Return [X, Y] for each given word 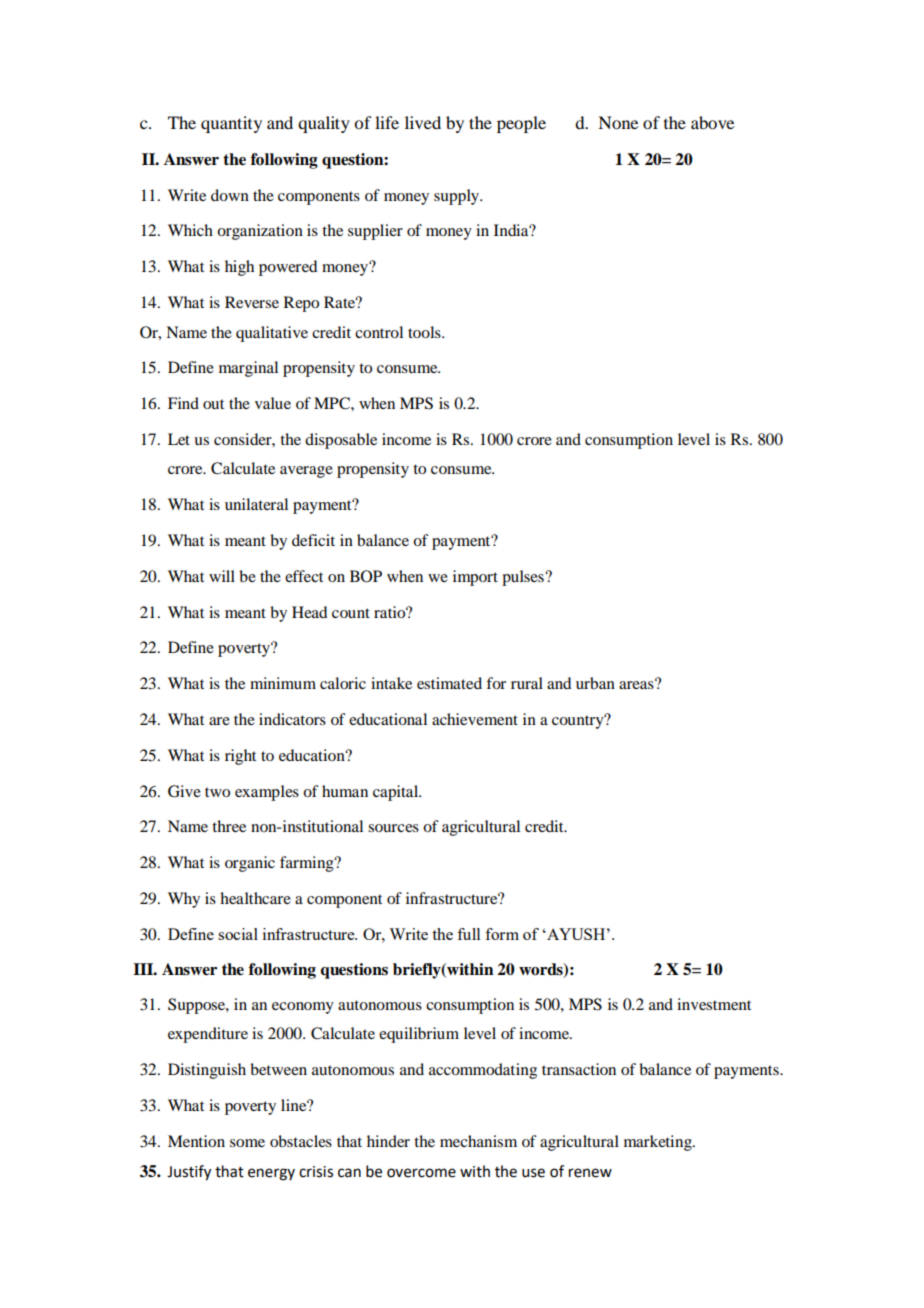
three [229, 826]
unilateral [256, 504]
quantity [231, 124]
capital [397, 793]
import [475, 578]
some [247, 1143]
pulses [524, 578]
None [618, 122]
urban [595, 683]
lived [423, 122]
